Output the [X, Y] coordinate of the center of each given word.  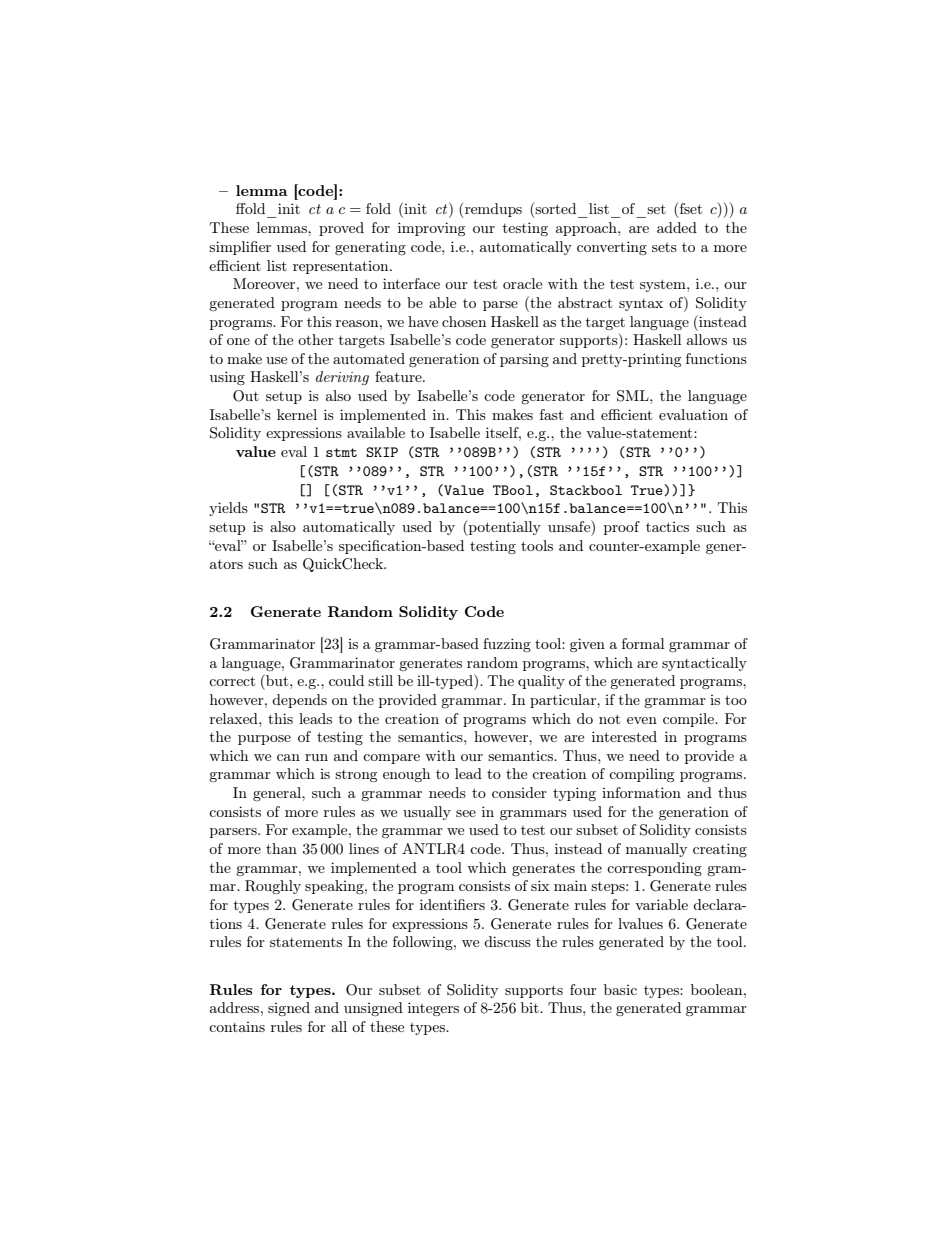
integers [433, 1009]
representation [342, 267]
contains [237, 1027]
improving [431, 229]
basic [620, 989]
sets [664, 247]
